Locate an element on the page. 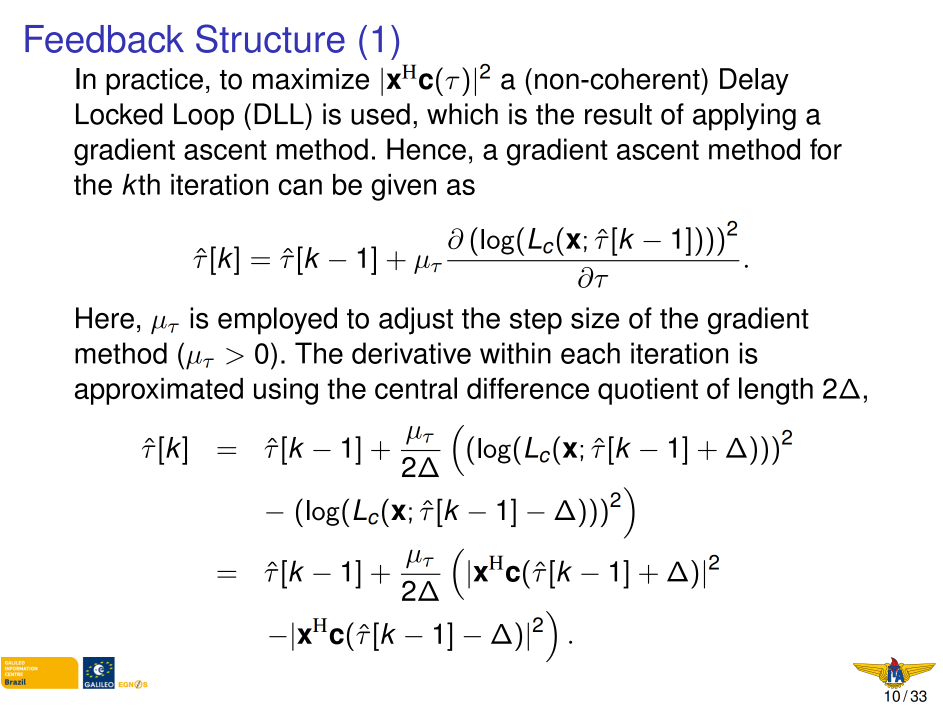 The width and height of the image is (943, 707). maximize is located at coordinates (311, 79).
